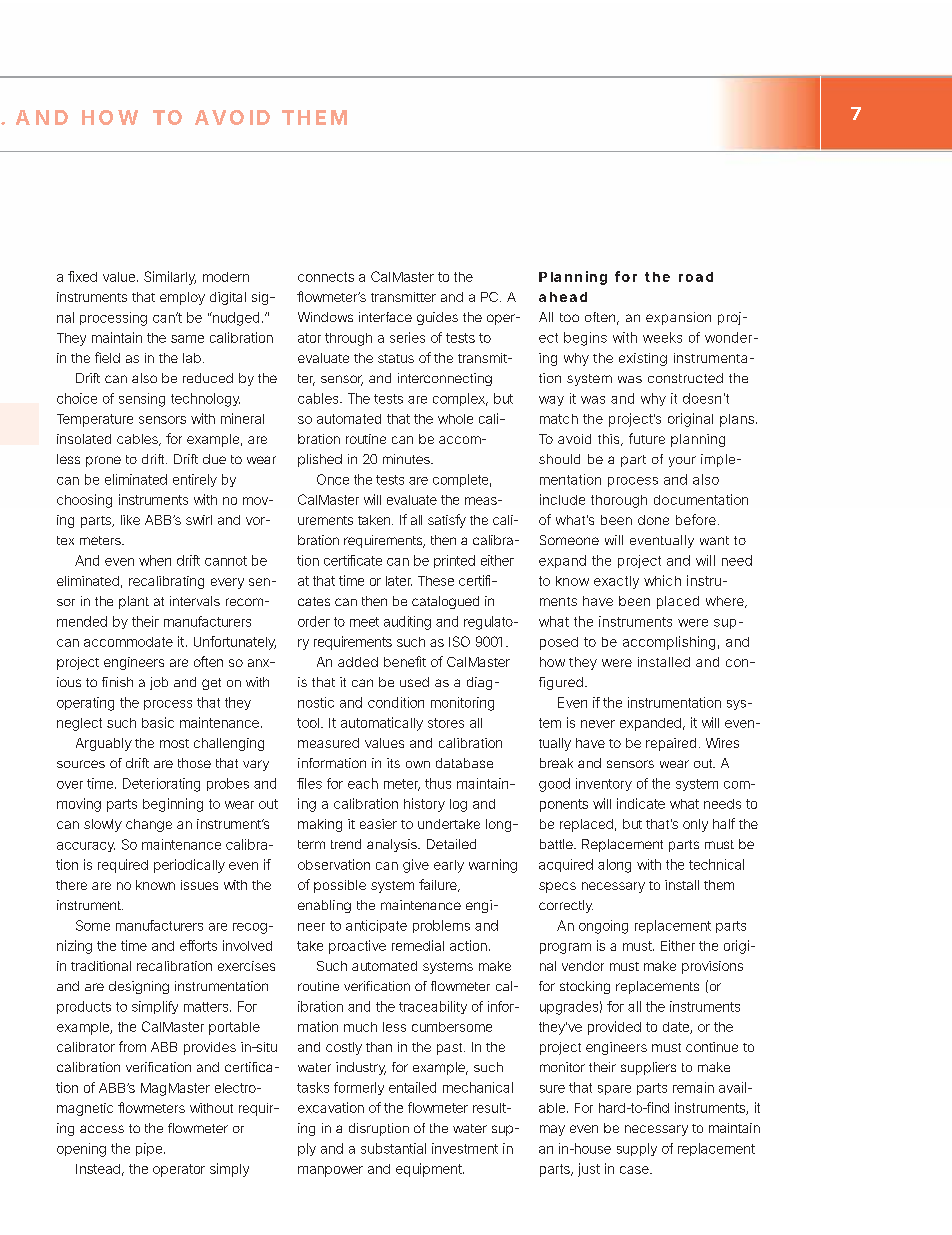 Image resolution: width=952 pixels, height=1235 pixels. I want to click on pipe, so click(150, 1149).
